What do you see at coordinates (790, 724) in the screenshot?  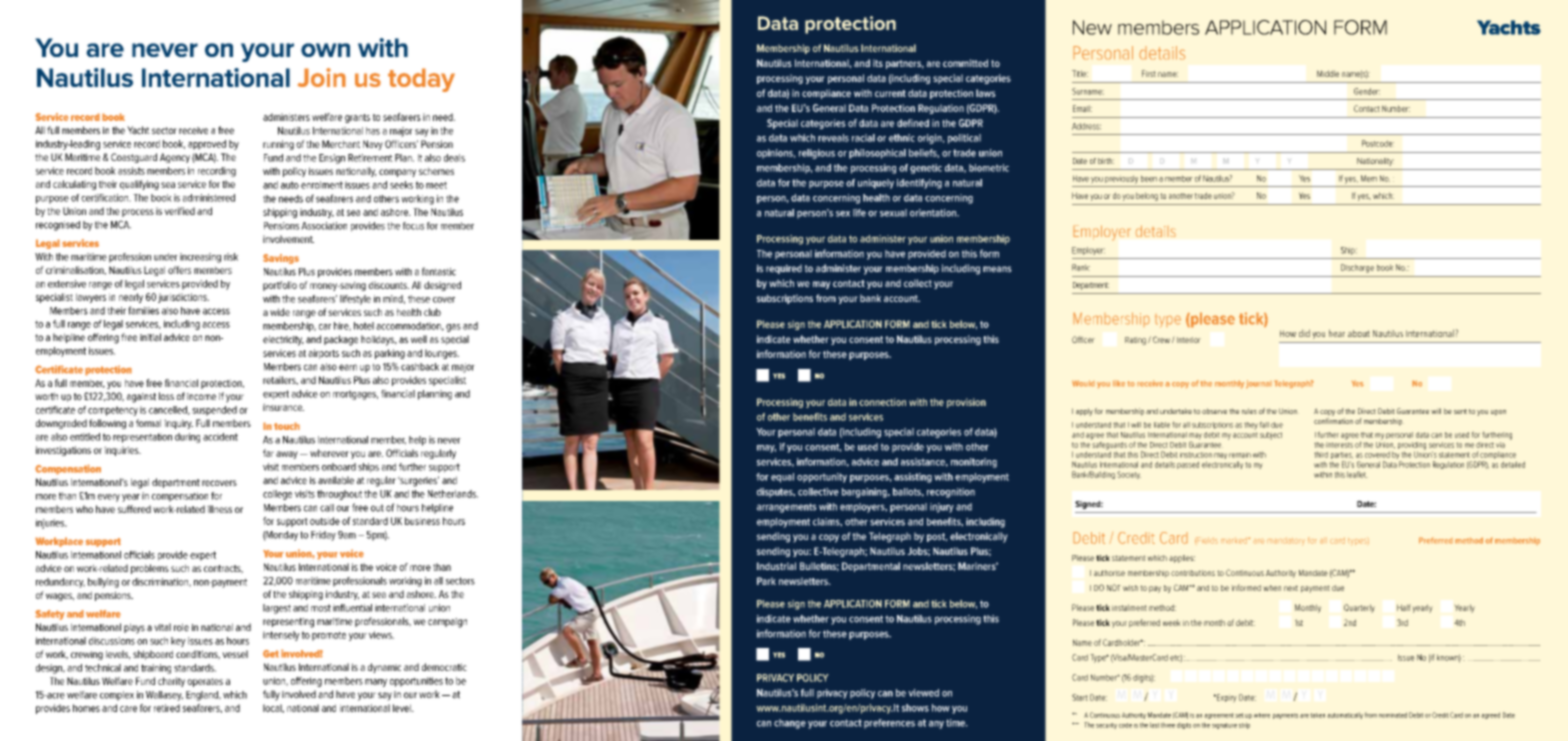 I see `change` at bounding box center [790, 724].
